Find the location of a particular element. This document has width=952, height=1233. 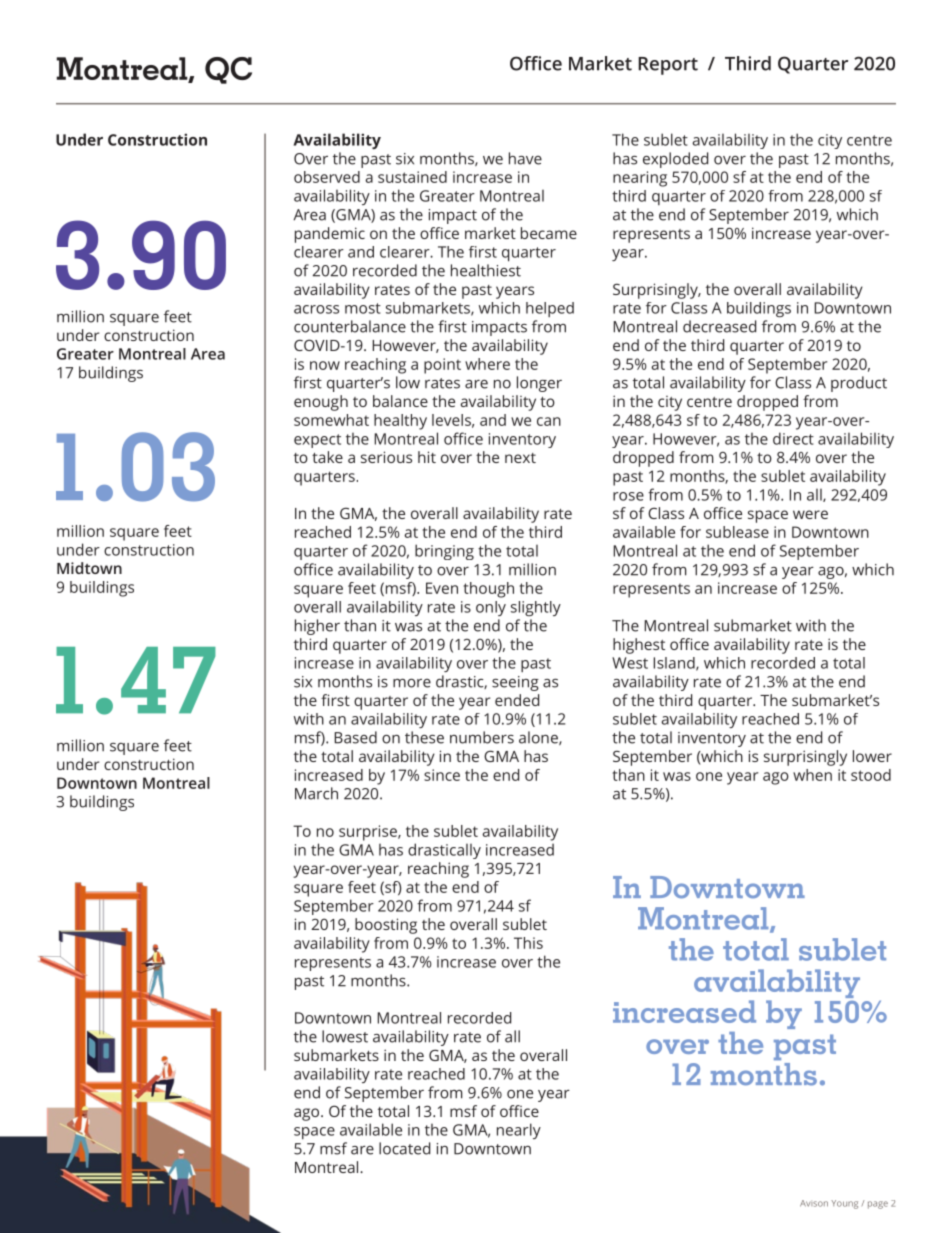

highest is located at coordinates (639, 646).
